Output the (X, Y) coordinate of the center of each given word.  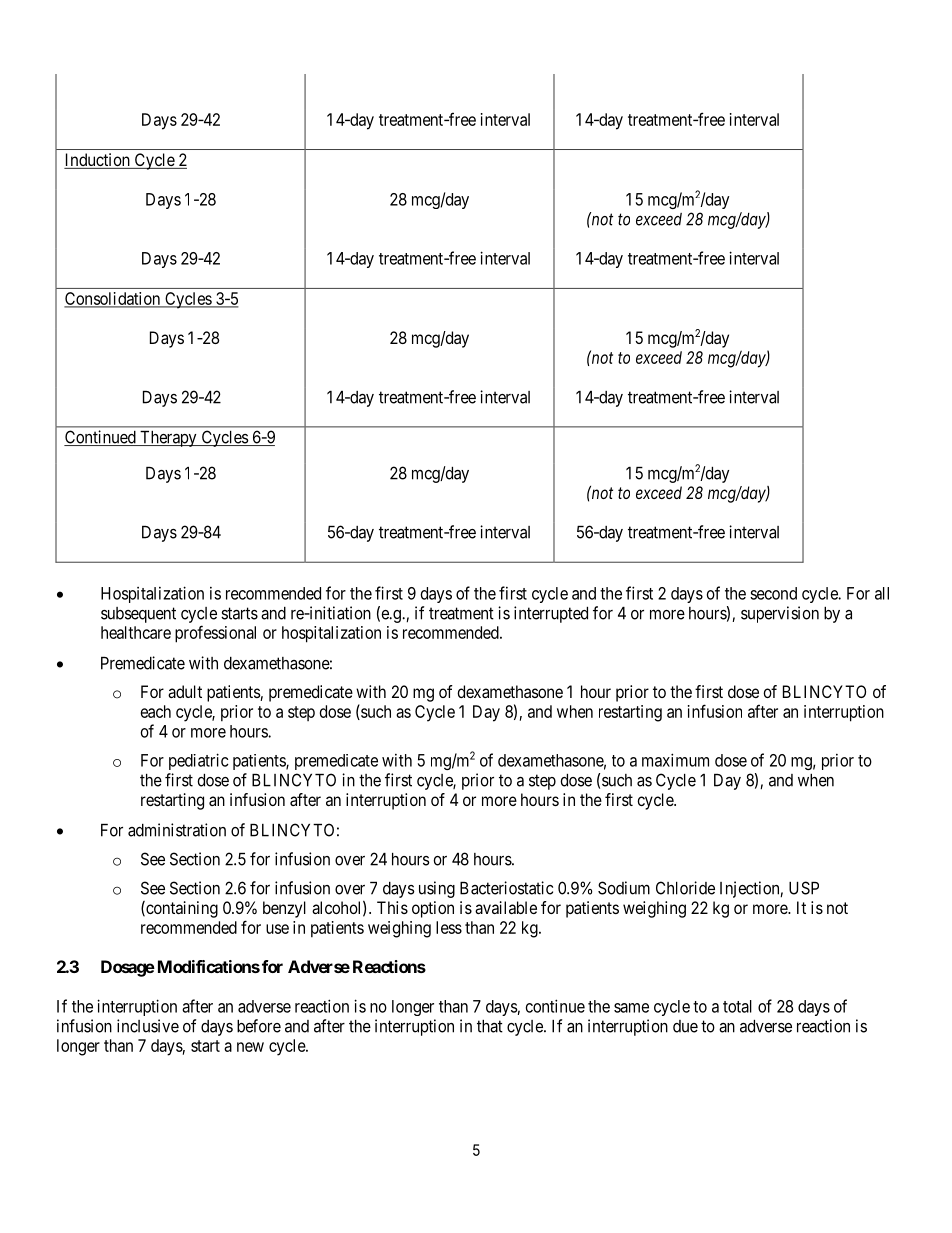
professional (215, 634)
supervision (780, 614)
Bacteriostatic (506, 888)
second (773, 593)
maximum (675, 760)
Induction (98, 161)
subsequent (138, 615)
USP (804, 888)
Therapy (168, 439)
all (882, 593)
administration (177, 830)
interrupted (551, 614)
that (490, 1026)
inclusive (148, 1026)
